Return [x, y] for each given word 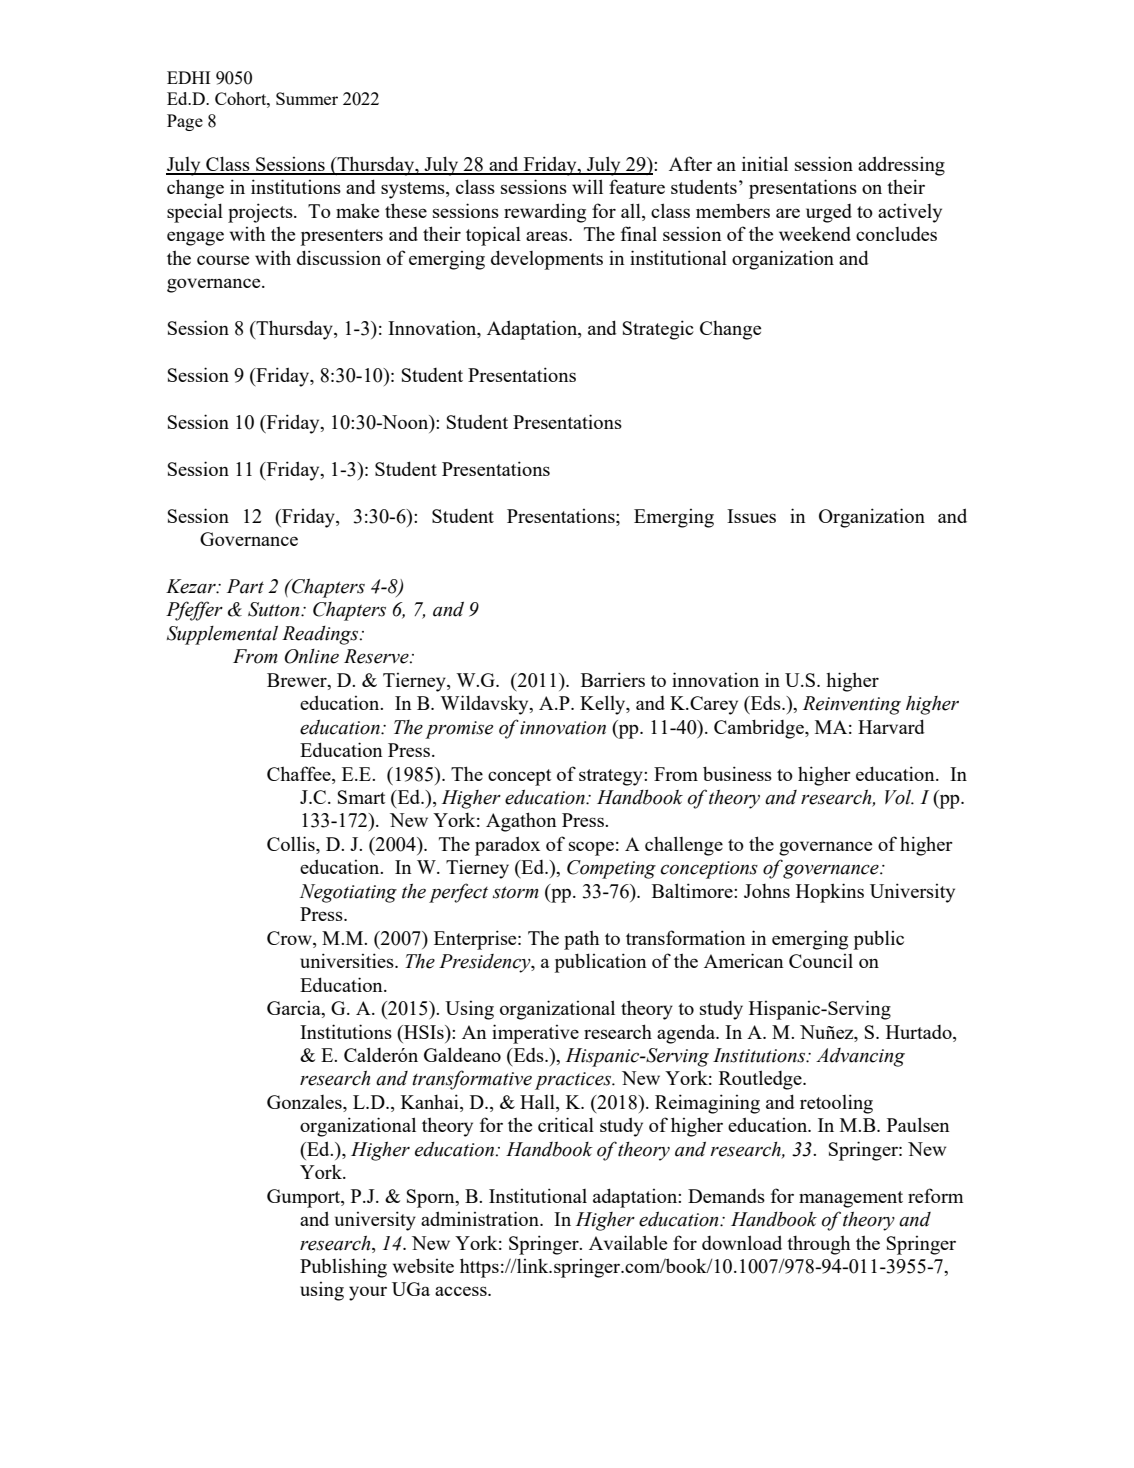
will [587, 186]
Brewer [298, 680]
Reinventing [852, 705]
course [223, 260]
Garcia [295, 1009]
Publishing [343, 1268]
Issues [751, 516]
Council [821, 961]
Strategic [658, 330]
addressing [901, 166]
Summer [307, 98]
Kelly [604, 705]
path [581, 940]
